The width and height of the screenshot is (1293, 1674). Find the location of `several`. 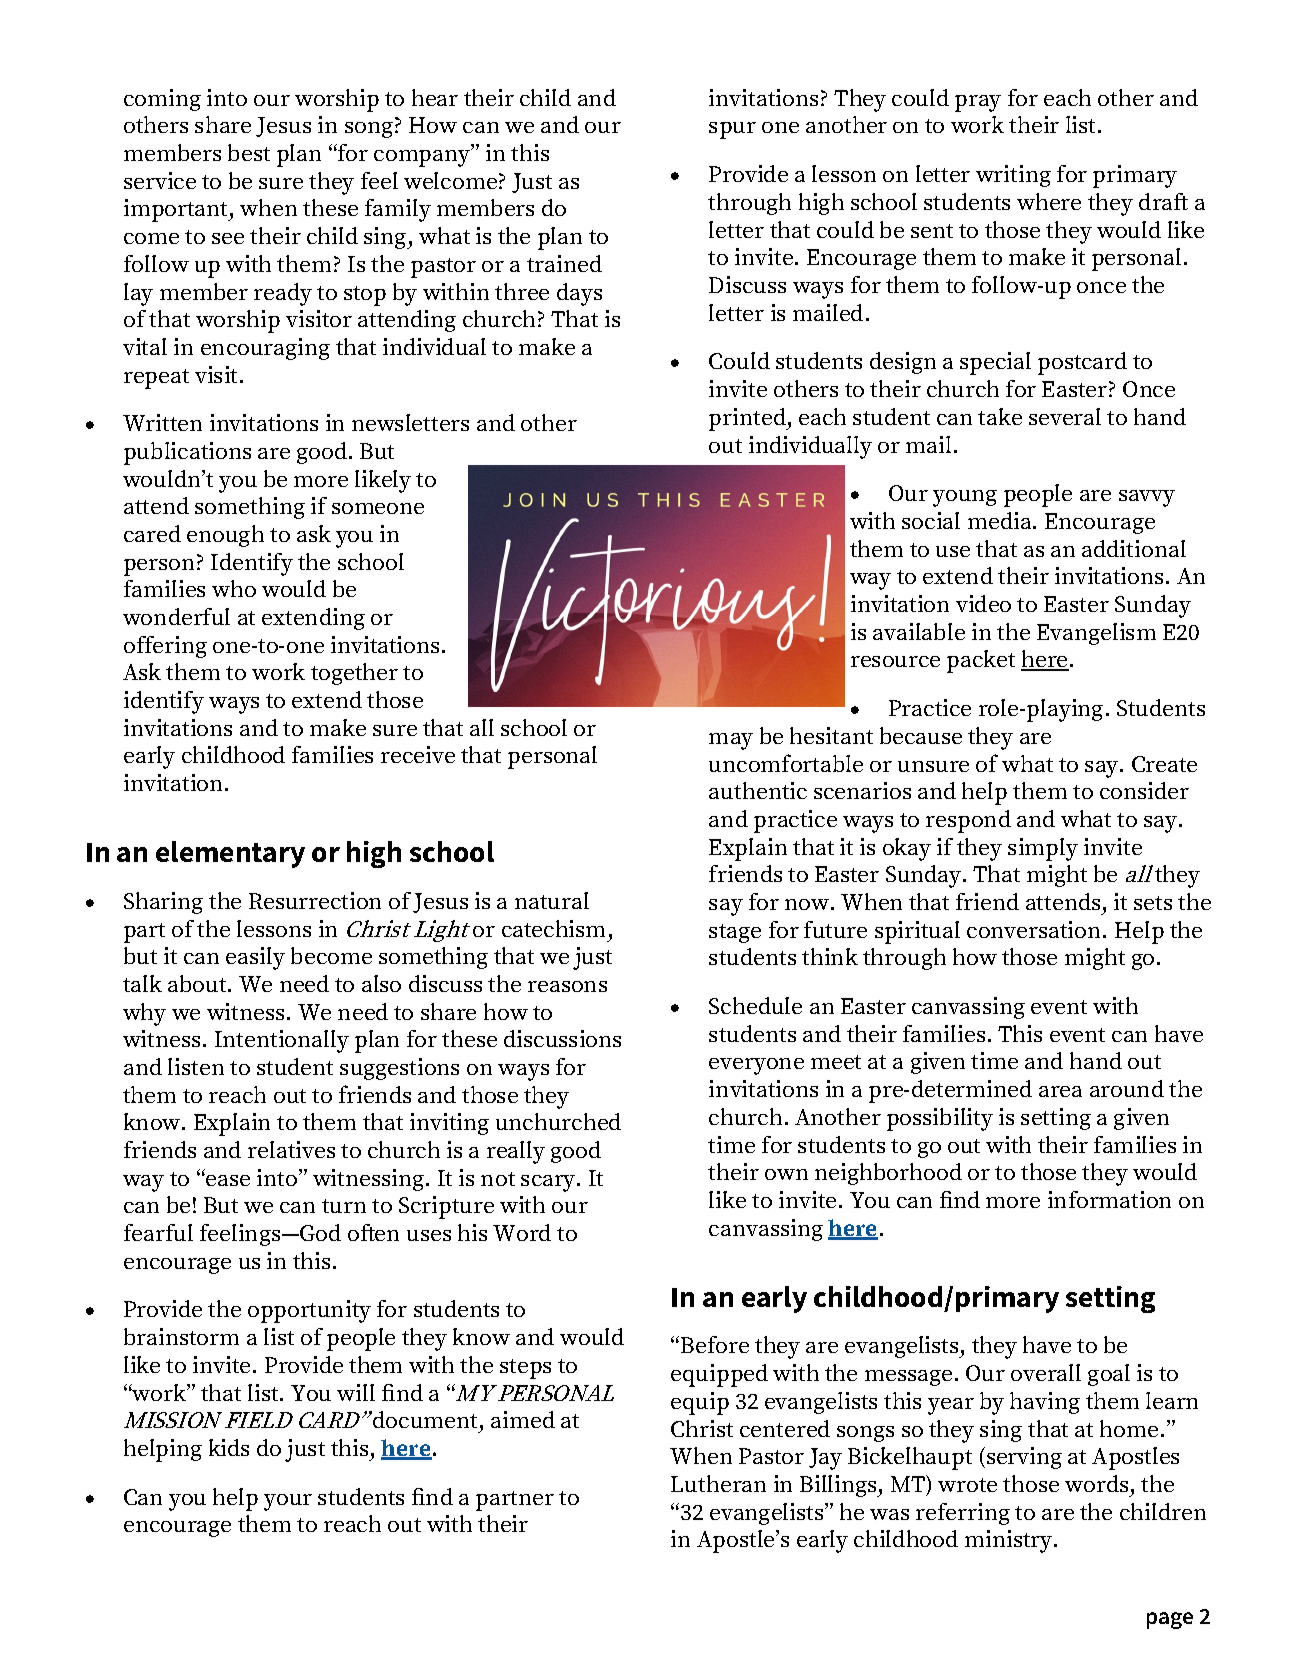

several is located at coordinates (1065, 416).
